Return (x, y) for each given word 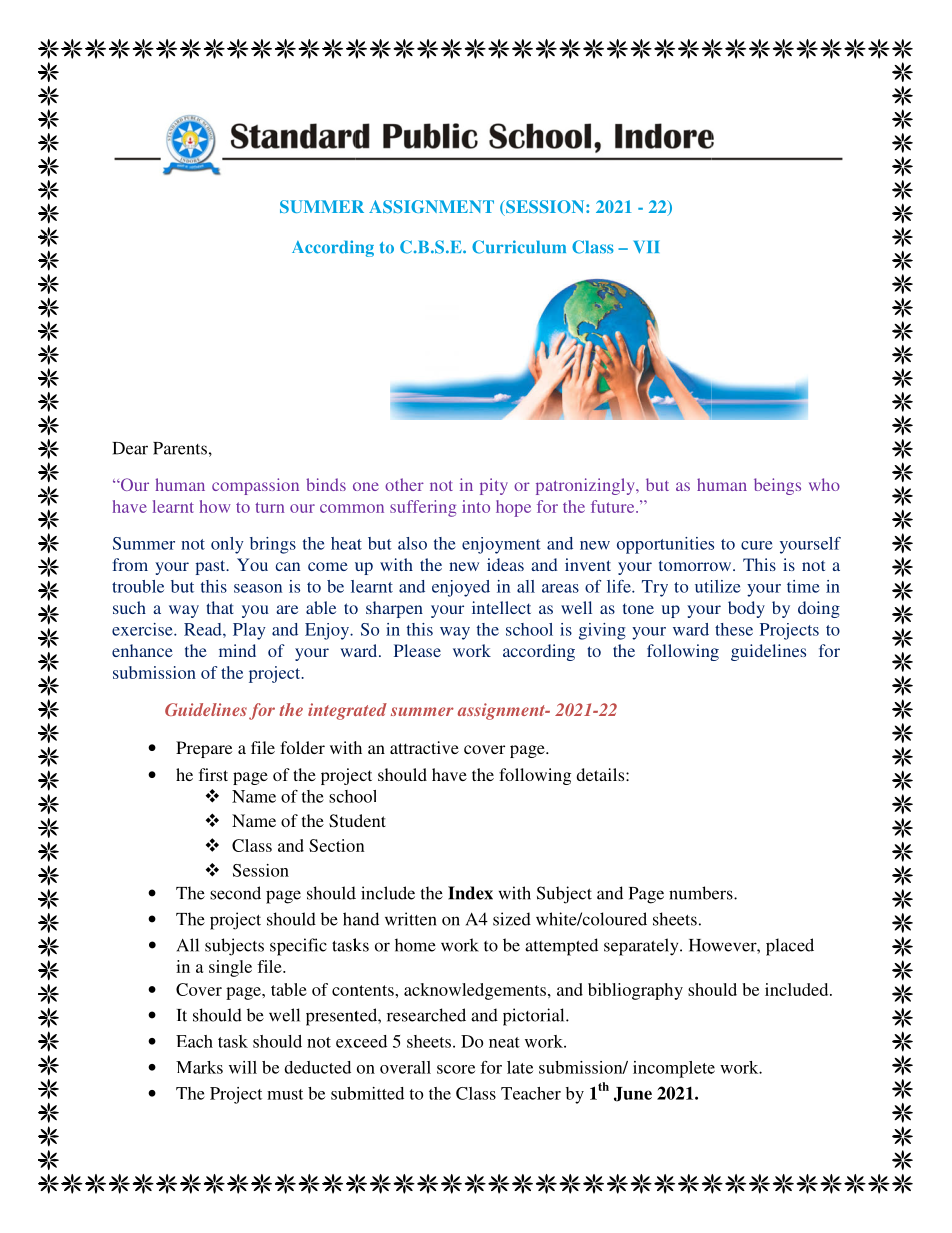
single (230, 968)
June (633, 1094)
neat (504, 1042)
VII (646, 247)
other (404, 484)
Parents (180, 448)
